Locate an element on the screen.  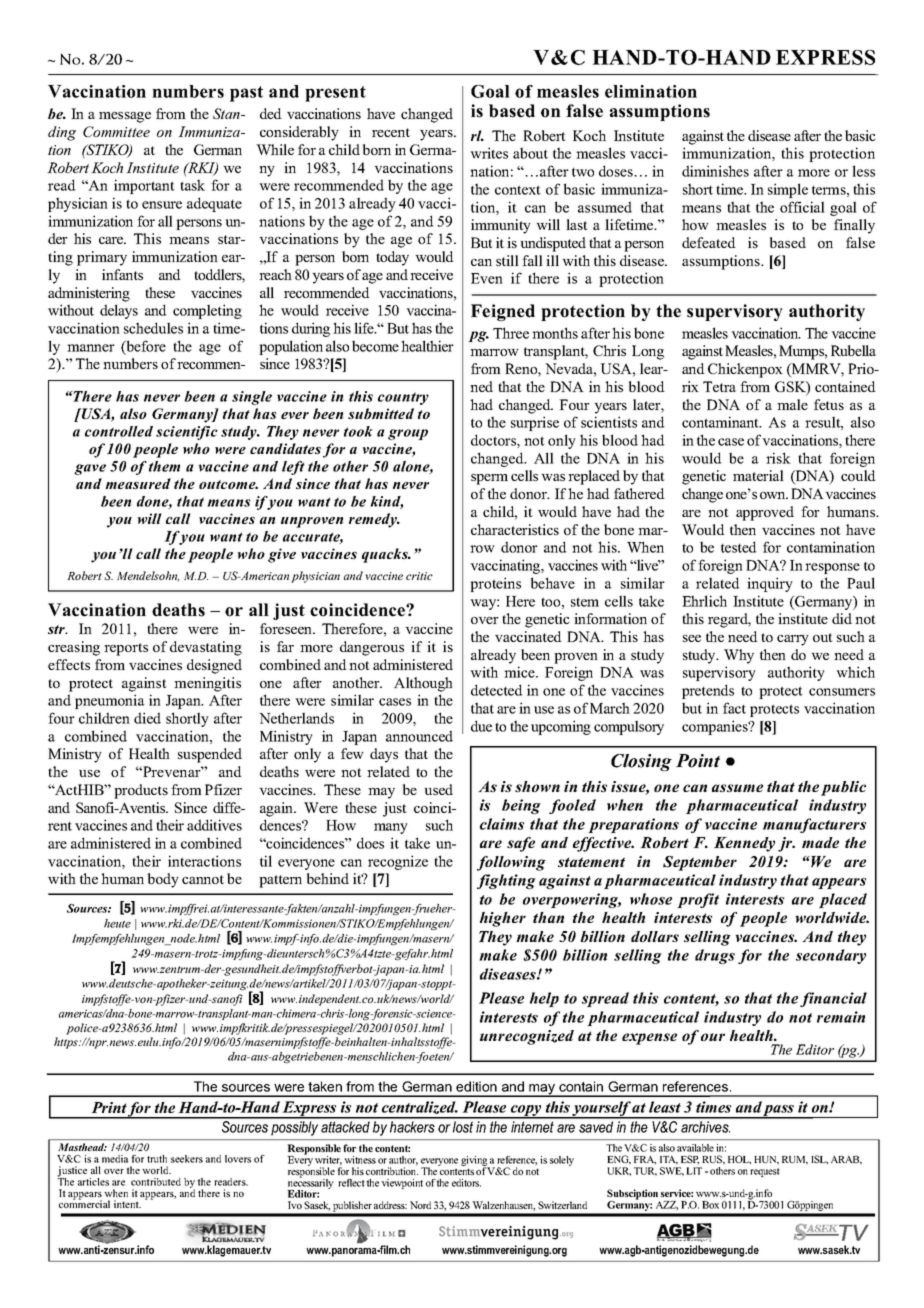
diminishes is located at coordinates (715, 171).
